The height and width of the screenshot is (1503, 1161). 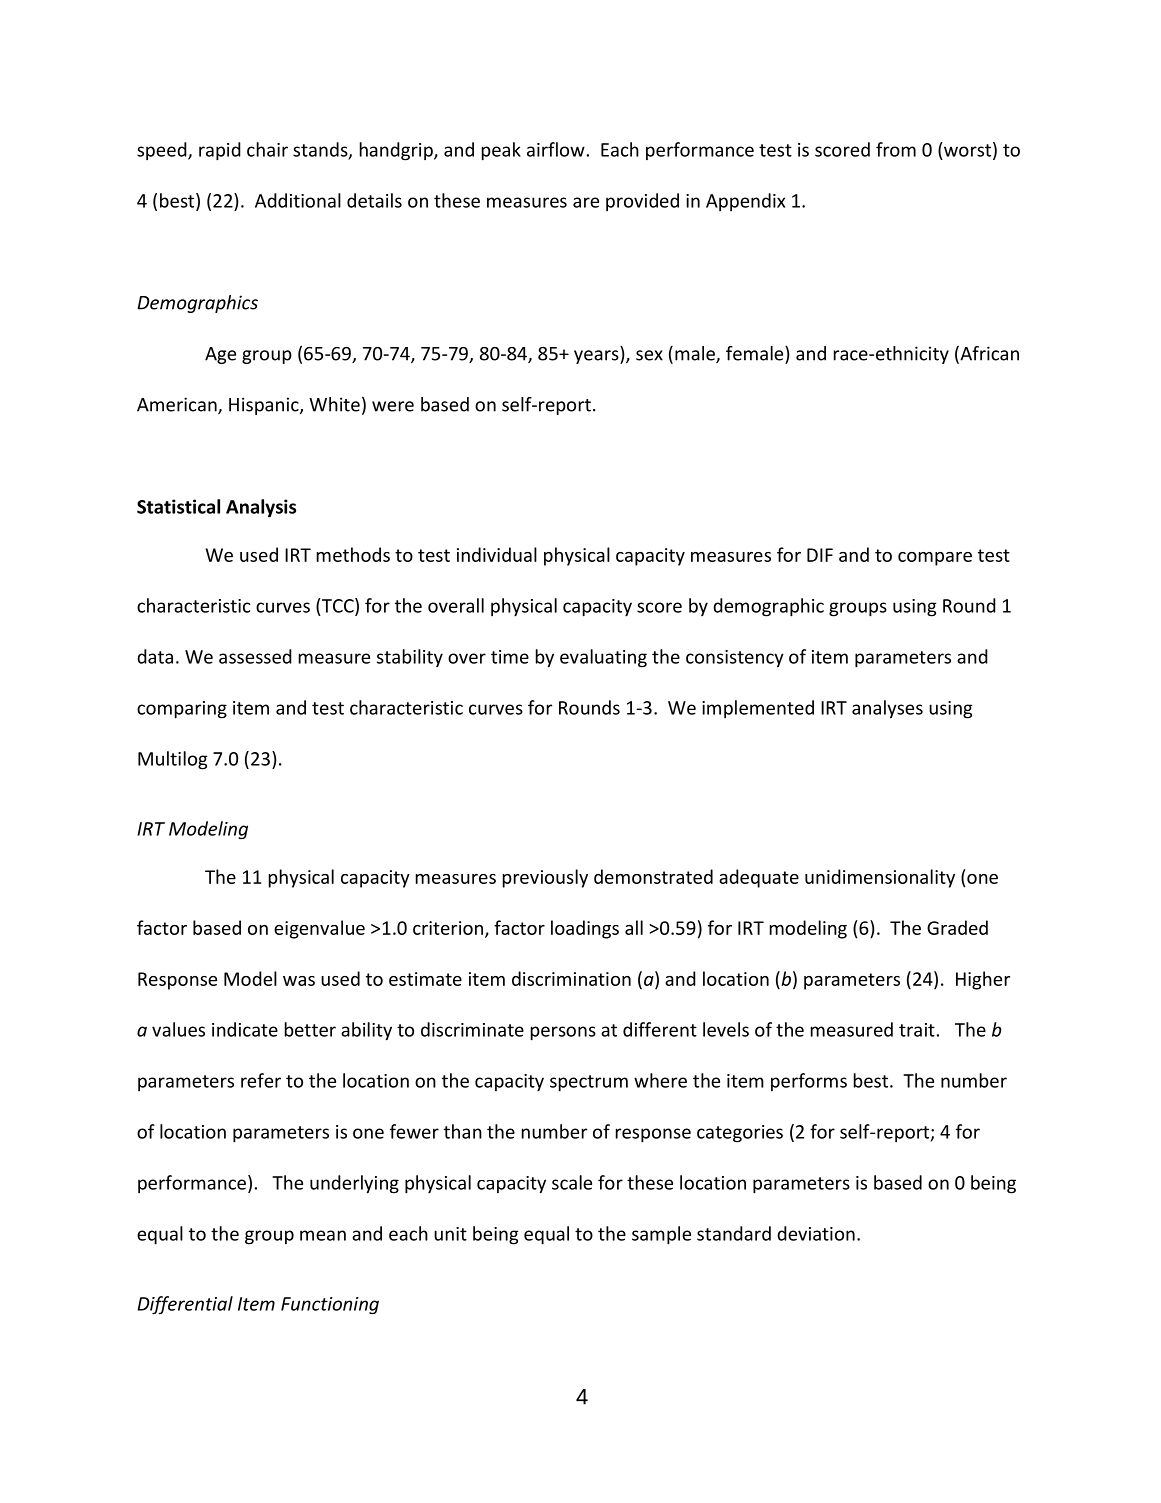 What do you see at coordinates (323, 1235) in the screenshot?
I see `mean` at bounding box center [323, 1235].
